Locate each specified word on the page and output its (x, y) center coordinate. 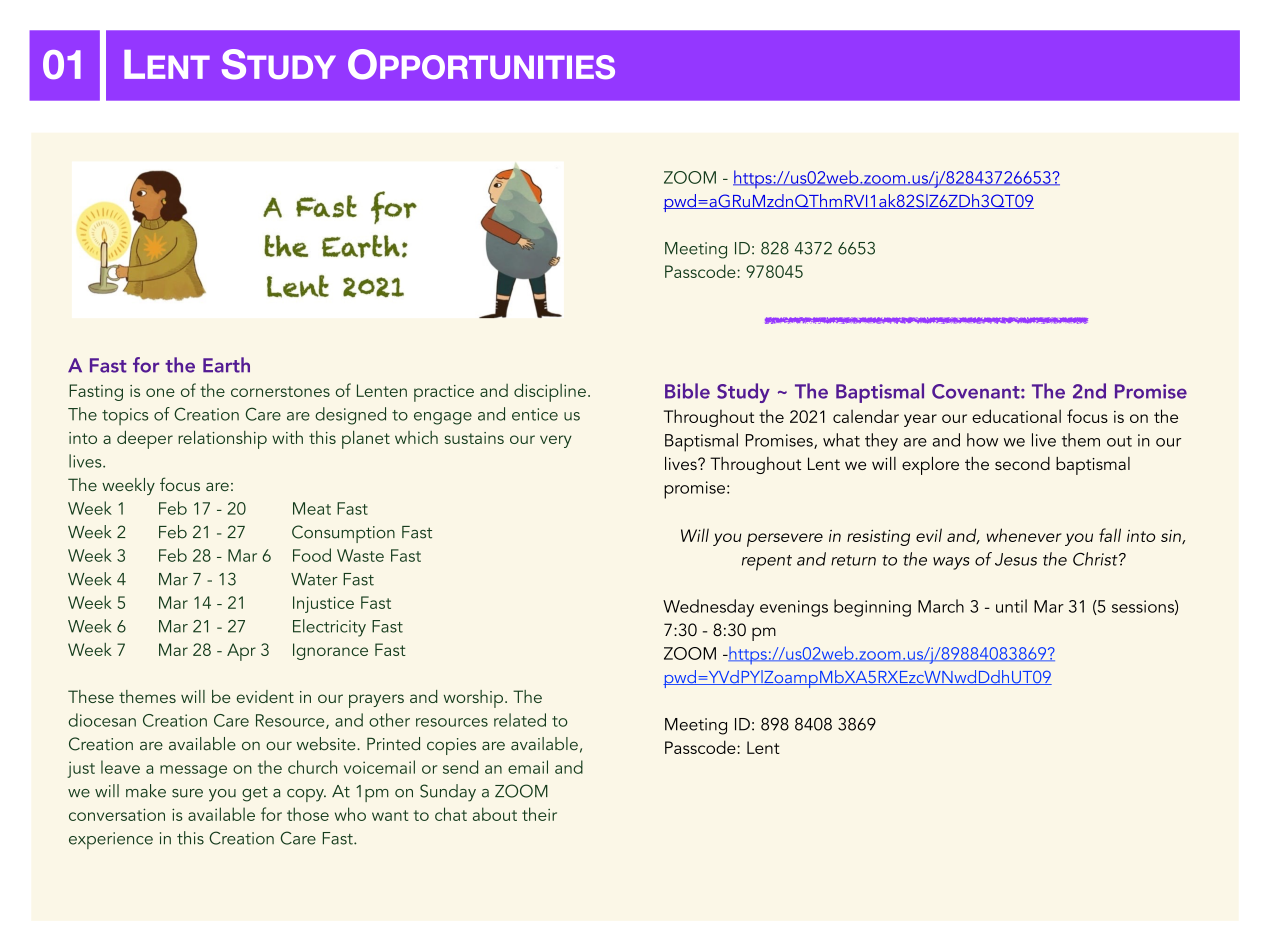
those (308, 814)
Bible (687, 391)
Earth (226, 365)
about (495, 814)
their (539, 814)
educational (1016, 416)
